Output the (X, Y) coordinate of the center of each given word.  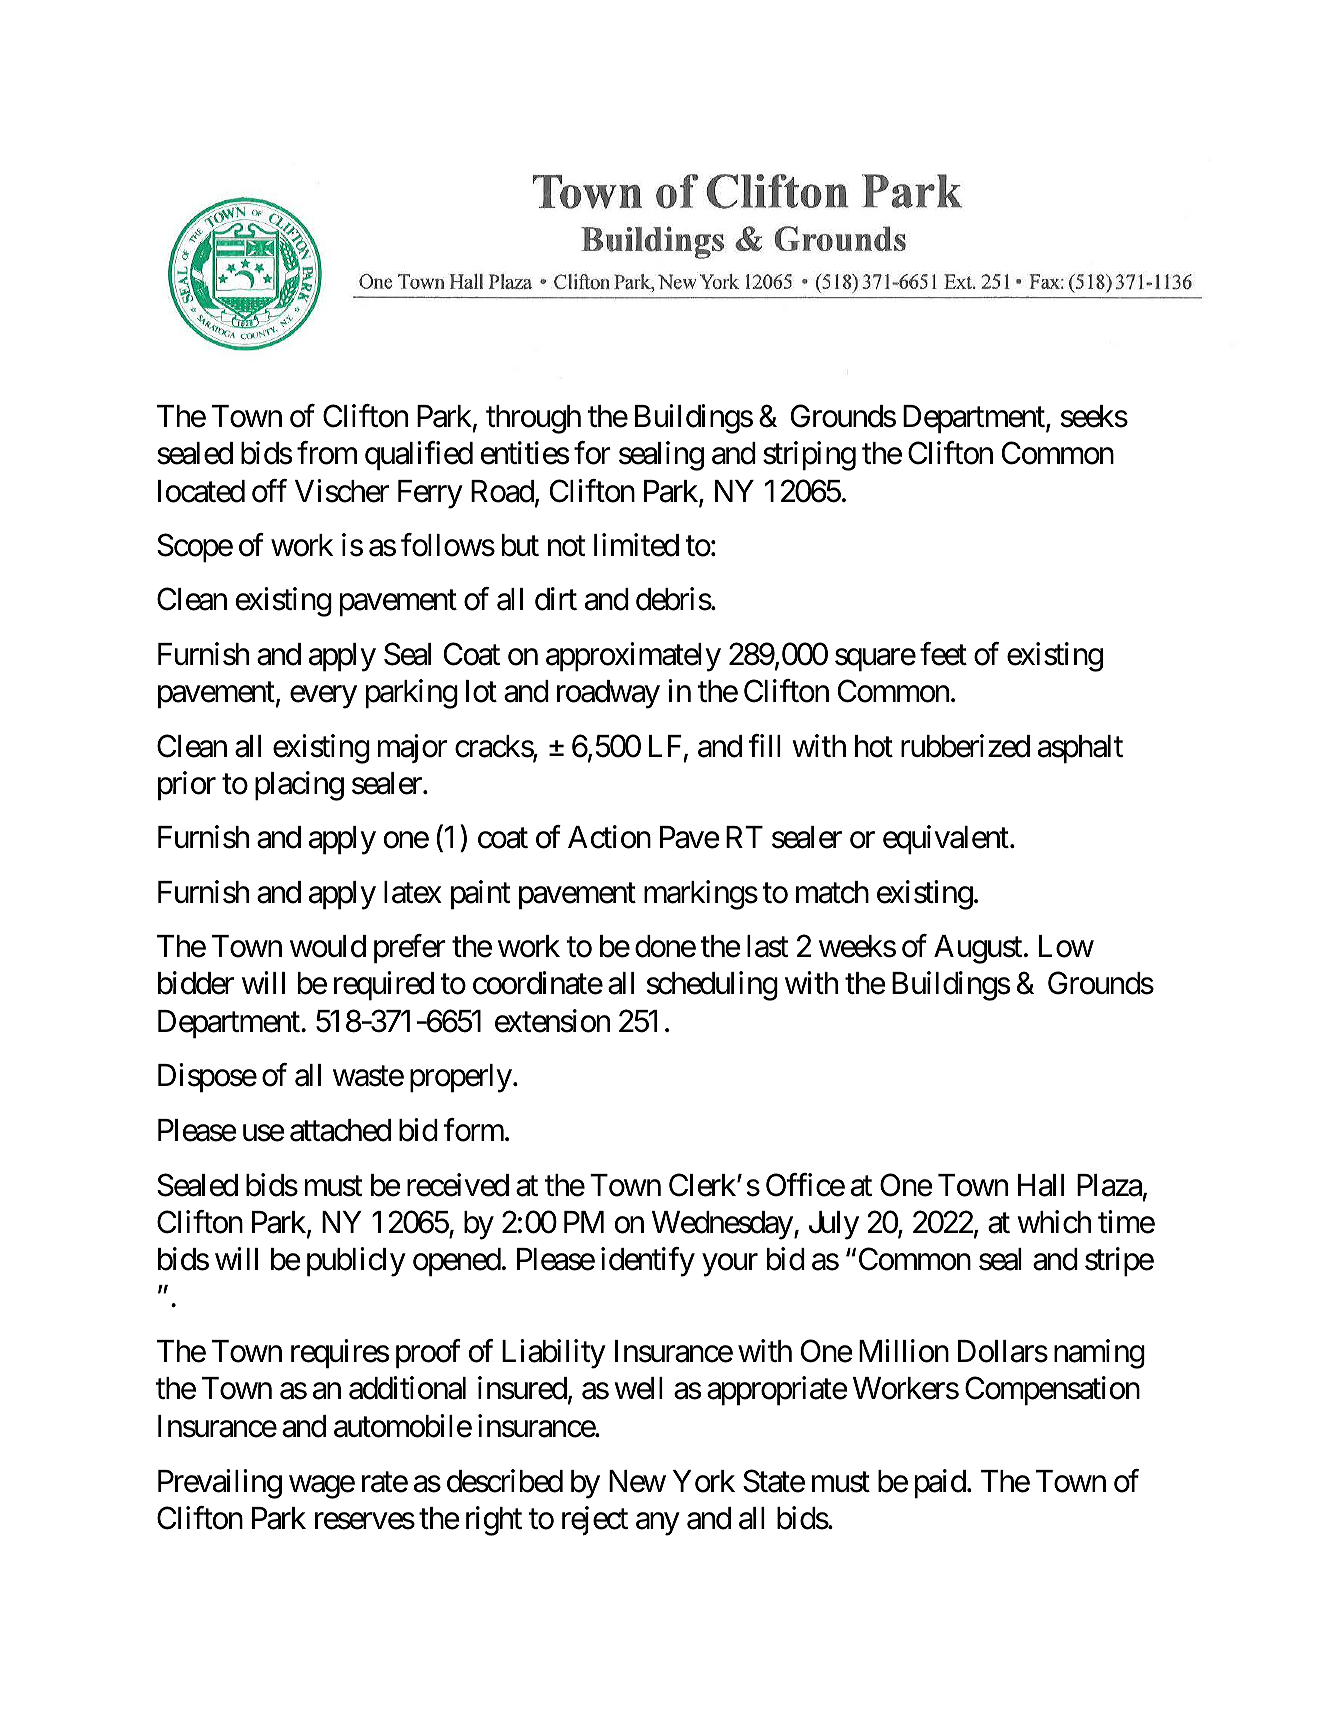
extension (552, 1021)
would (328, 946)
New (637, 1481)
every (323, 697)
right (494, 1521)
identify (648, 1262)
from (327, 453)
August (978, 949)
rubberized (965, 746)
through (533, 419)
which (1054, 1222)
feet (943, 654)
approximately (633, 657)
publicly (356, 1262)
